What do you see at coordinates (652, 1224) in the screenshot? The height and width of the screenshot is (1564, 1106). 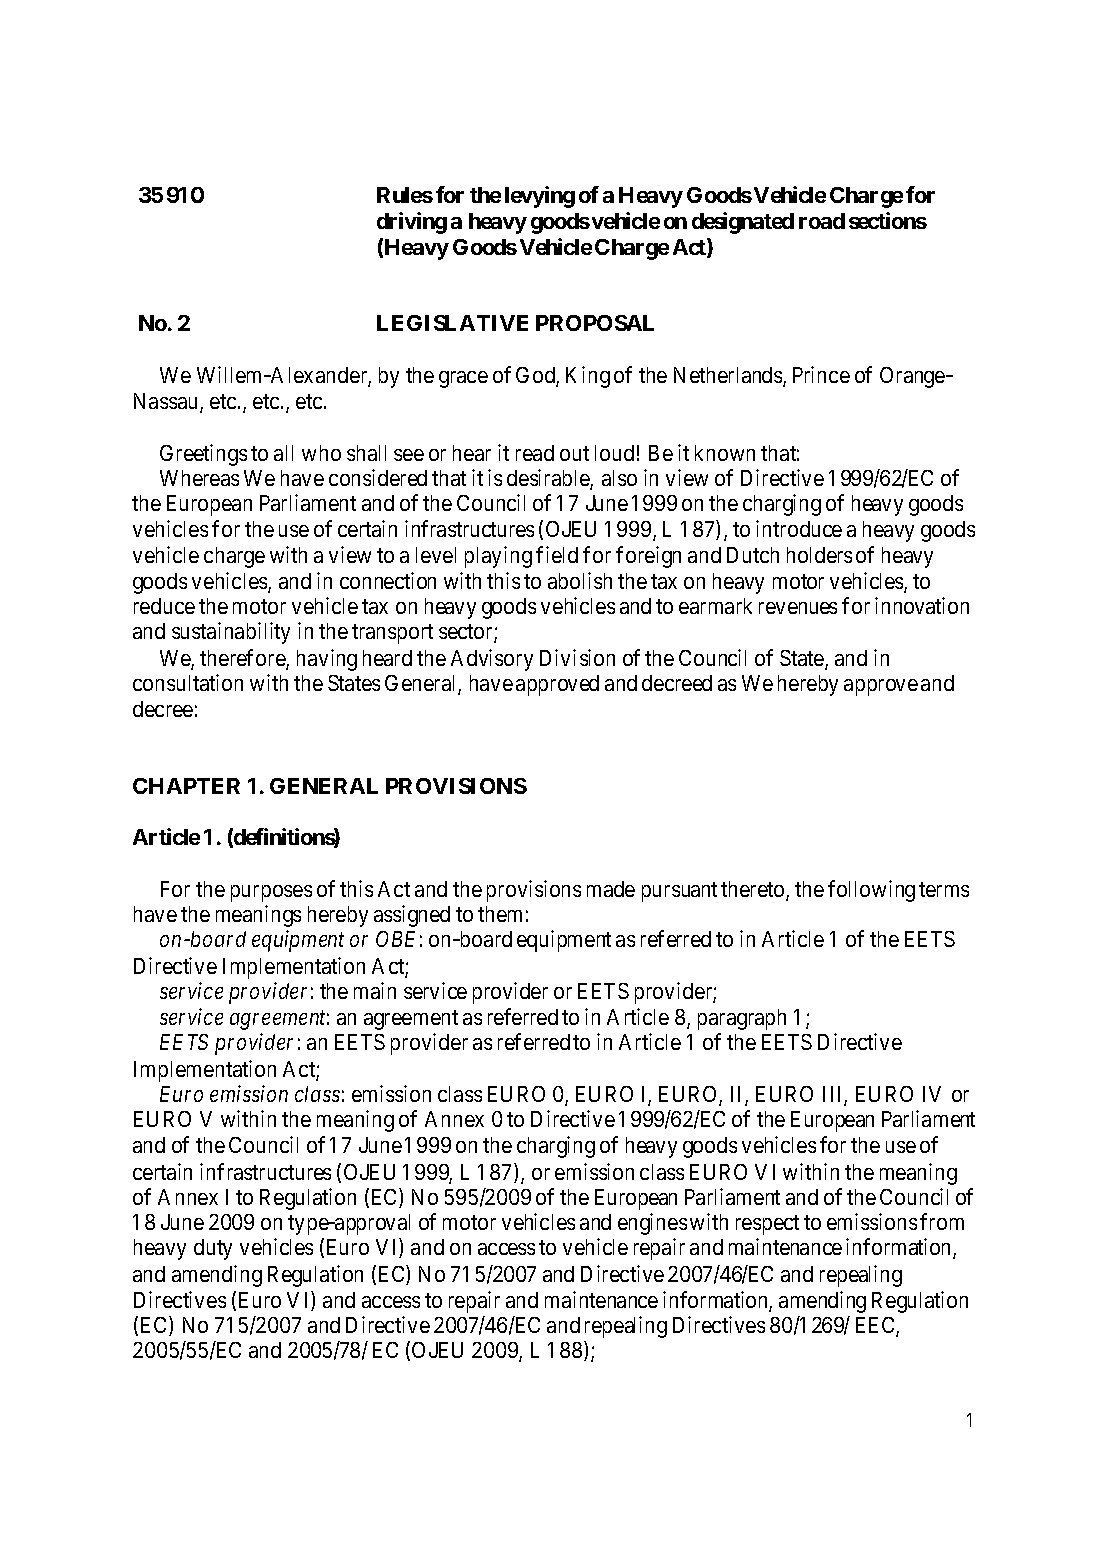 I see `engines` at bounding box center [652, 1224].
